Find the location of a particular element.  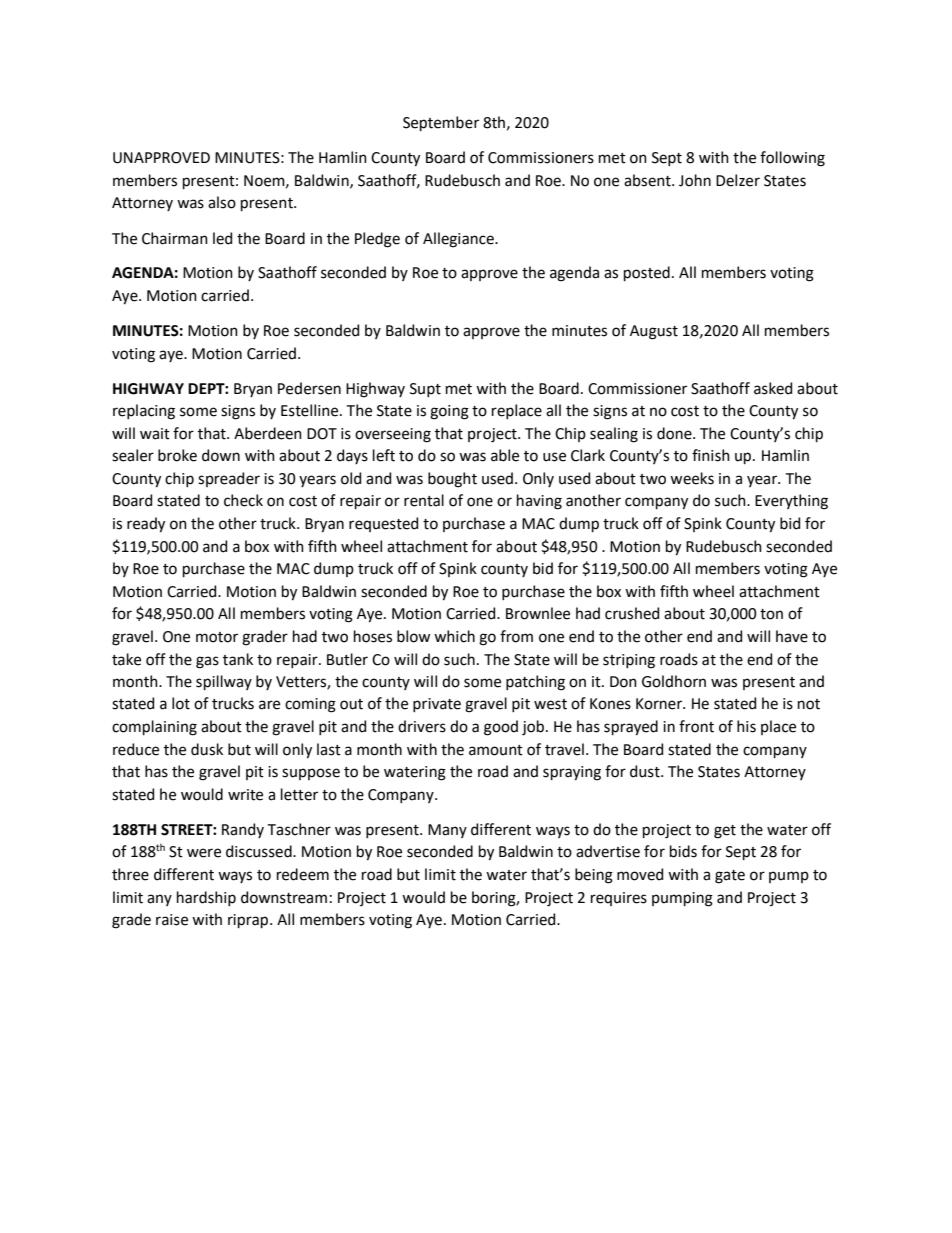

motor is located at coordinates (217, 637).
